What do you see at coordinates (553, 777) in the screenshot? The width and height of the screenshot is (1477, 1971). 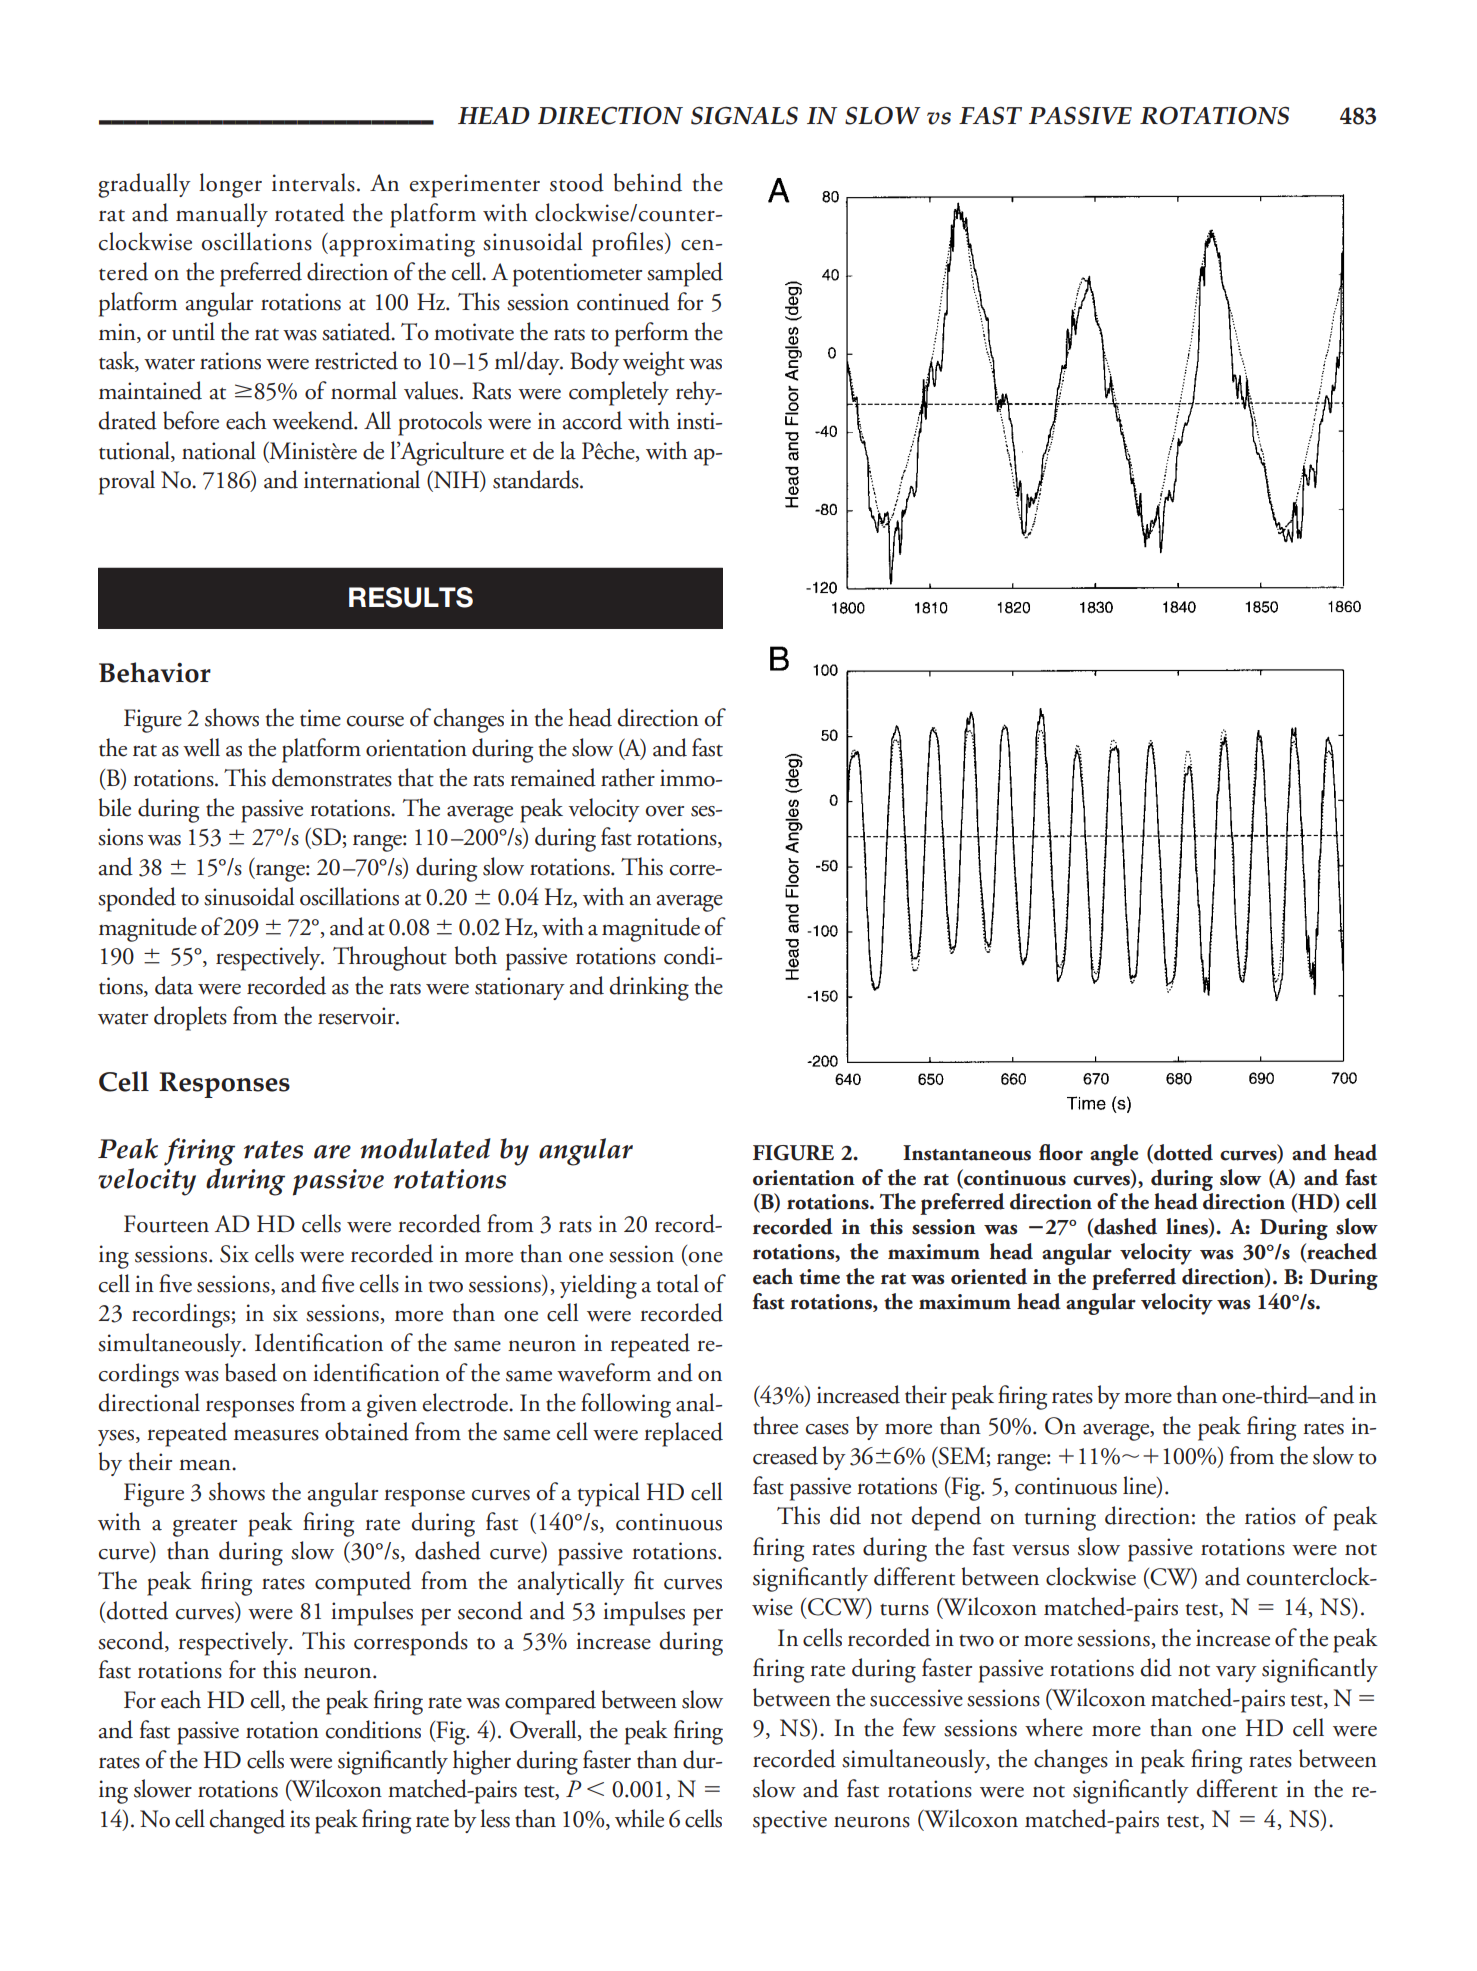 I see `remained` at bounding box center [553, 777].
